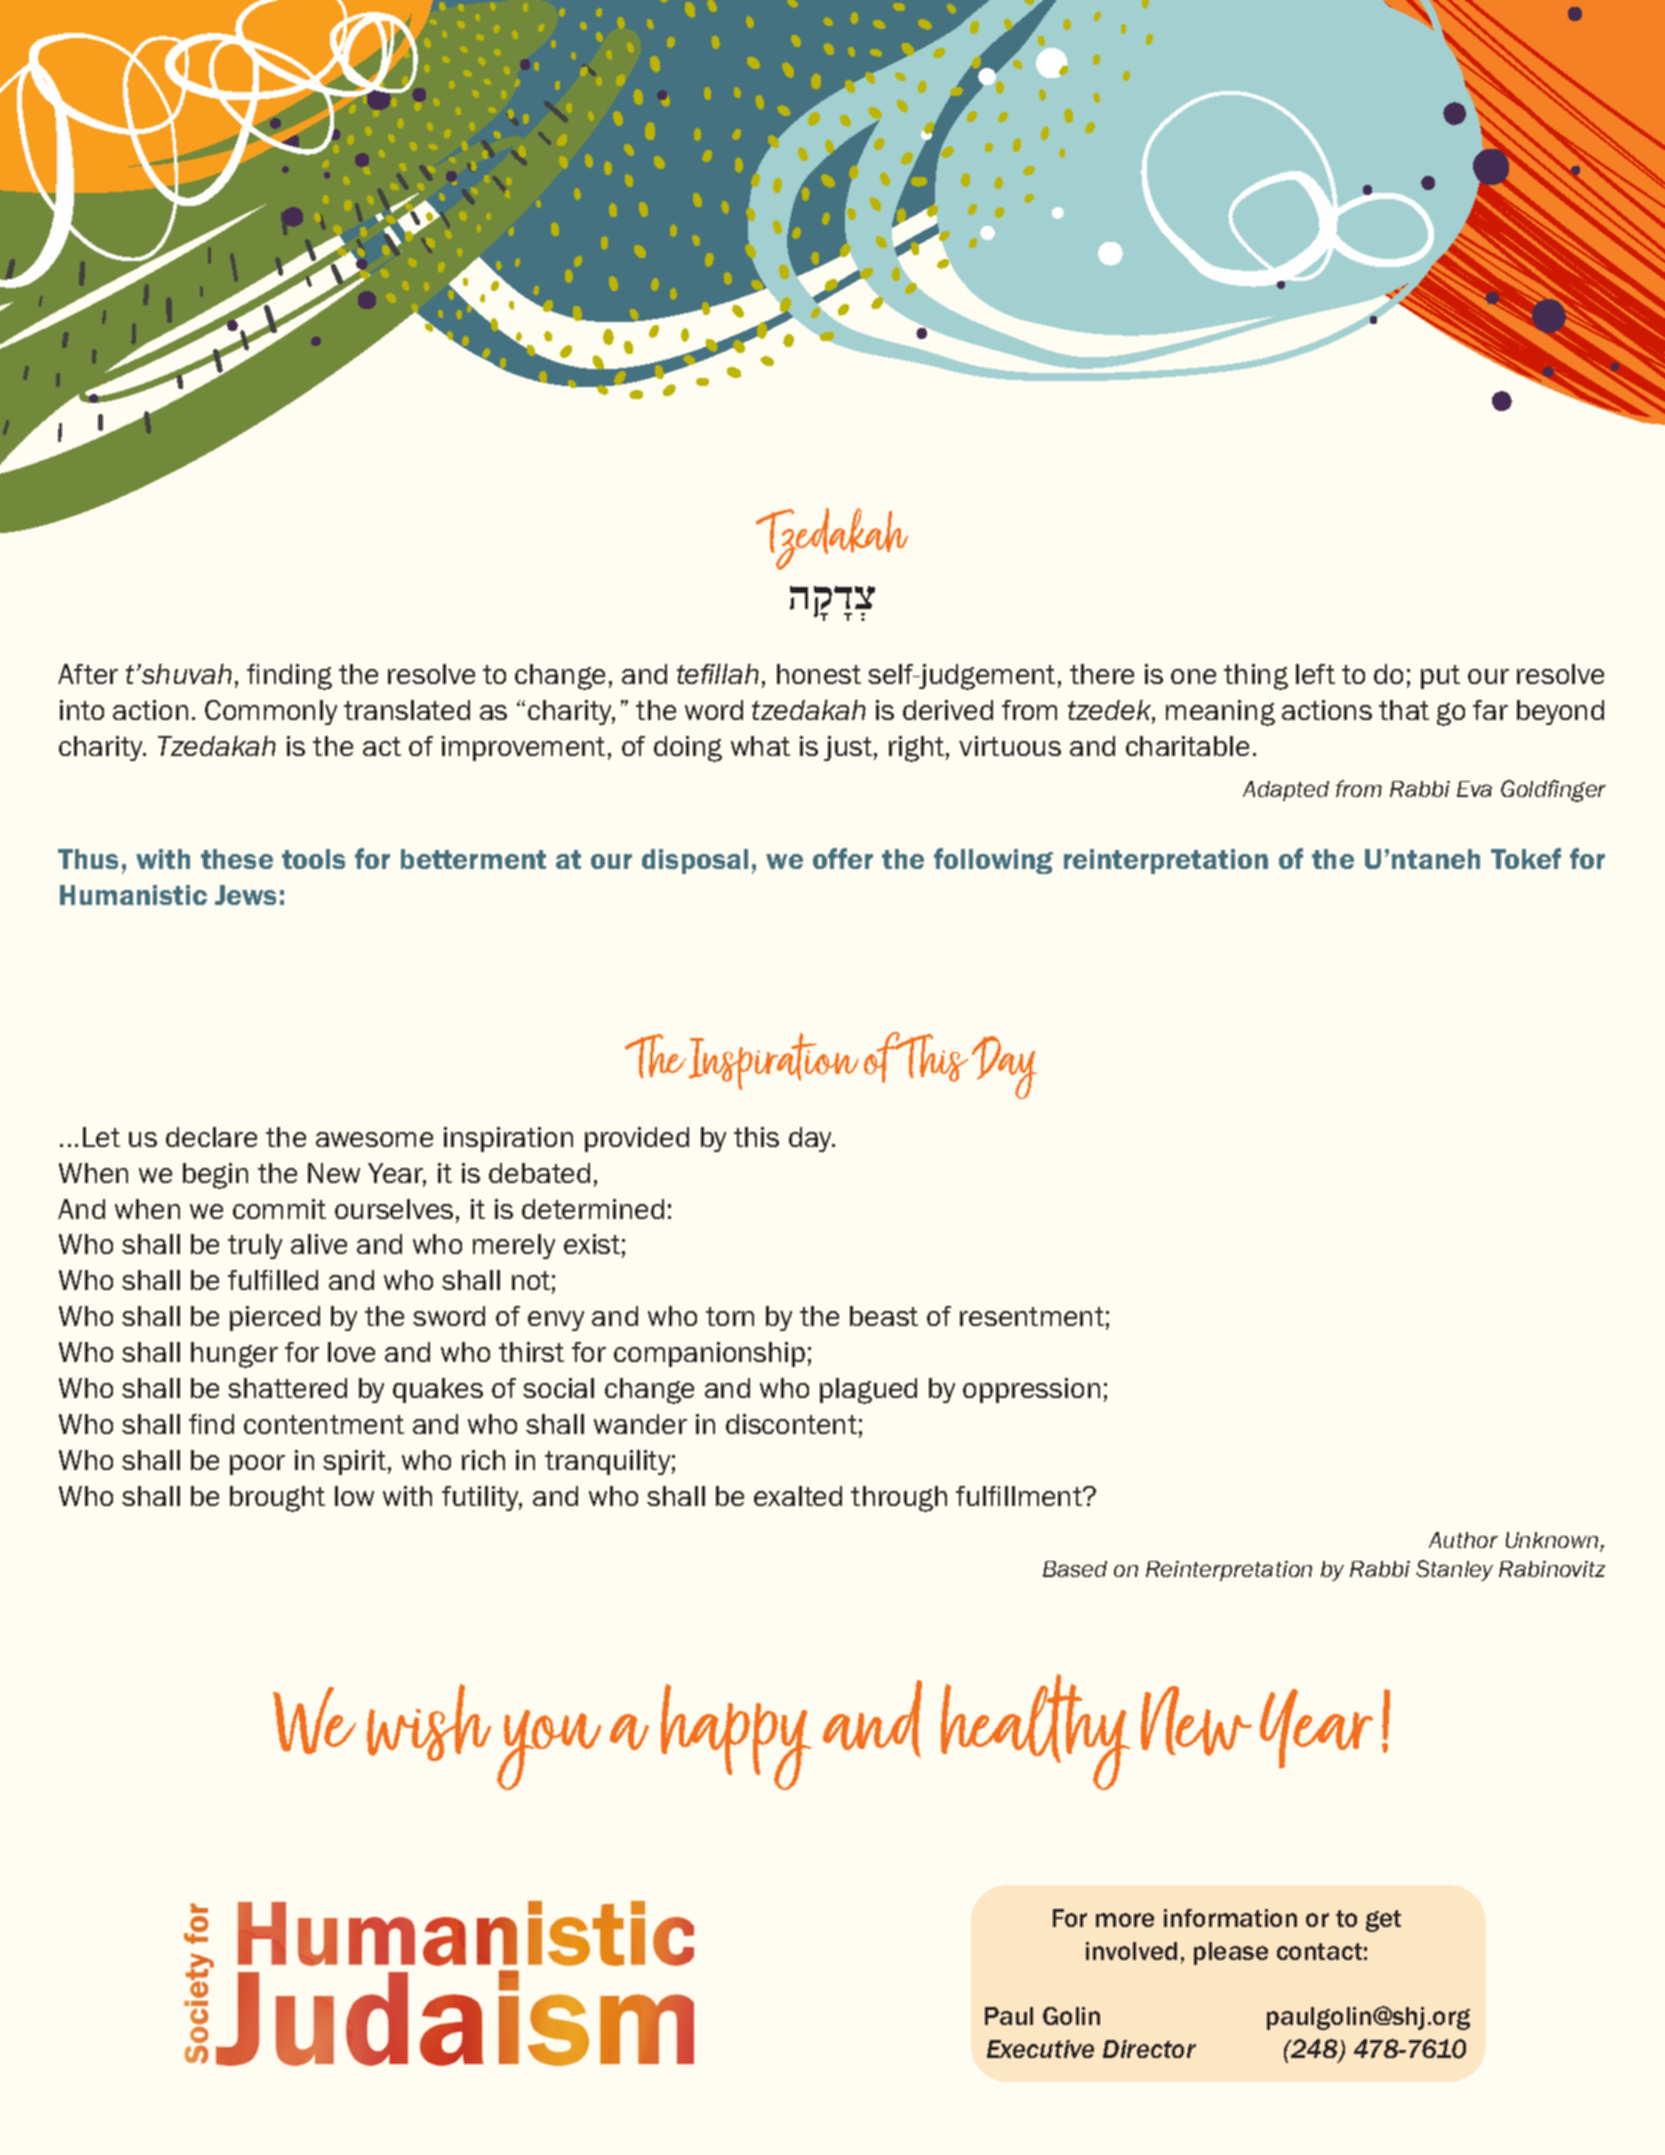 This document has height=2155, width=1665. I want to click on that, so click(1404, 710).
